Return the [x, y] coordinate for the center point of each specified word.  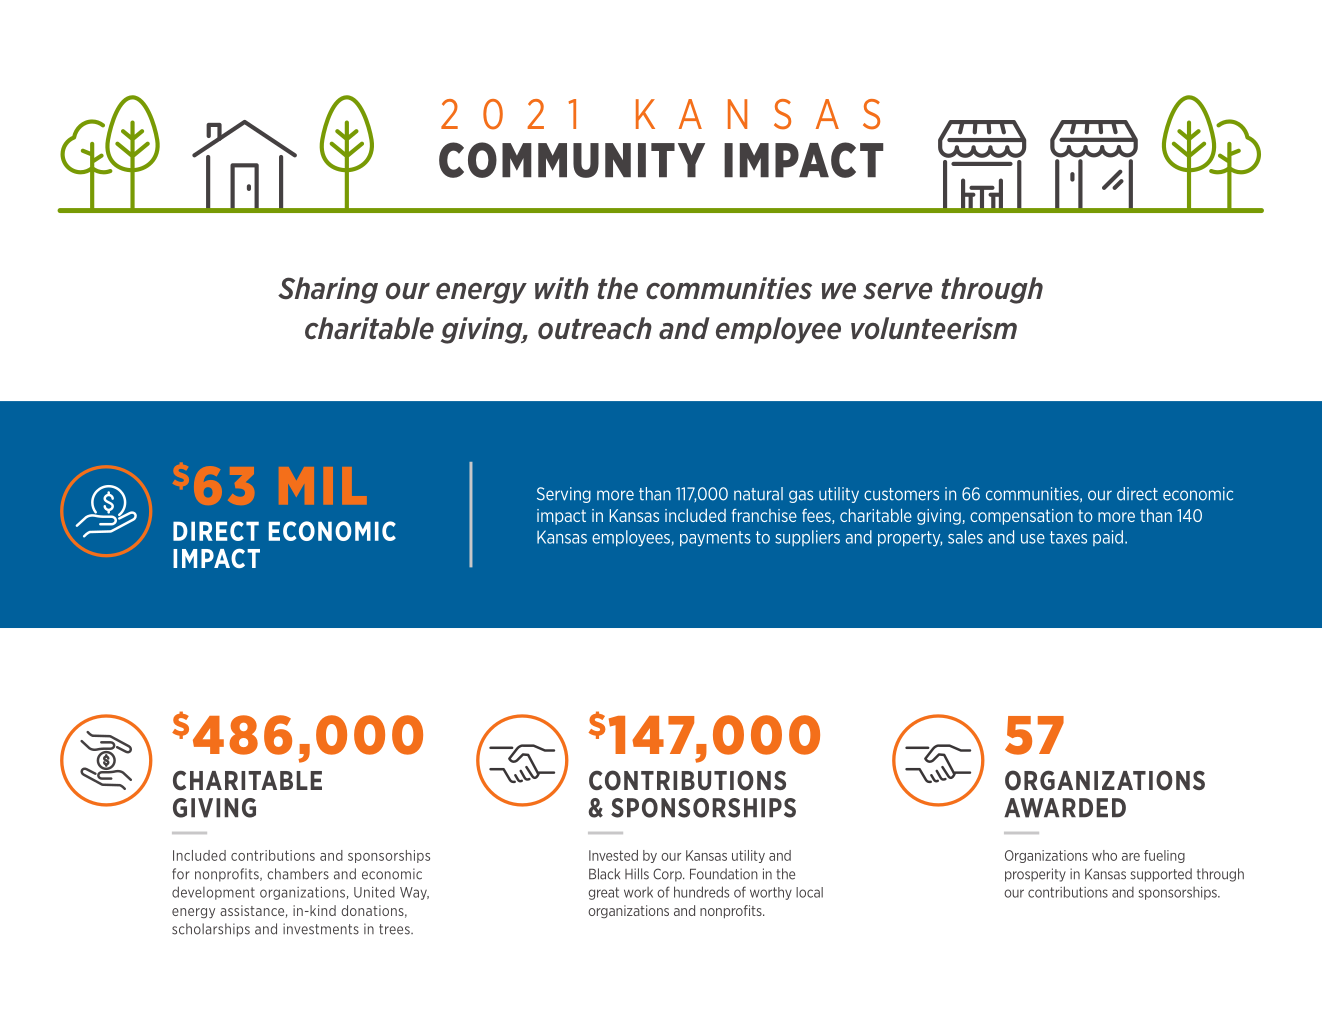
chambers [298, 874]
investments [321, 929]
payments [715, 538]
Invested [613, 855]
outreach [595, 328]
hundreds [701, 892]
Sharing [328, 290]
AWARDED [1065, 808]
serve [898, 290]
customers [901, 494]
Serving [564, 495]
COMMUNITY [572, 160]
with [562, 288]
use [1033, 539]
